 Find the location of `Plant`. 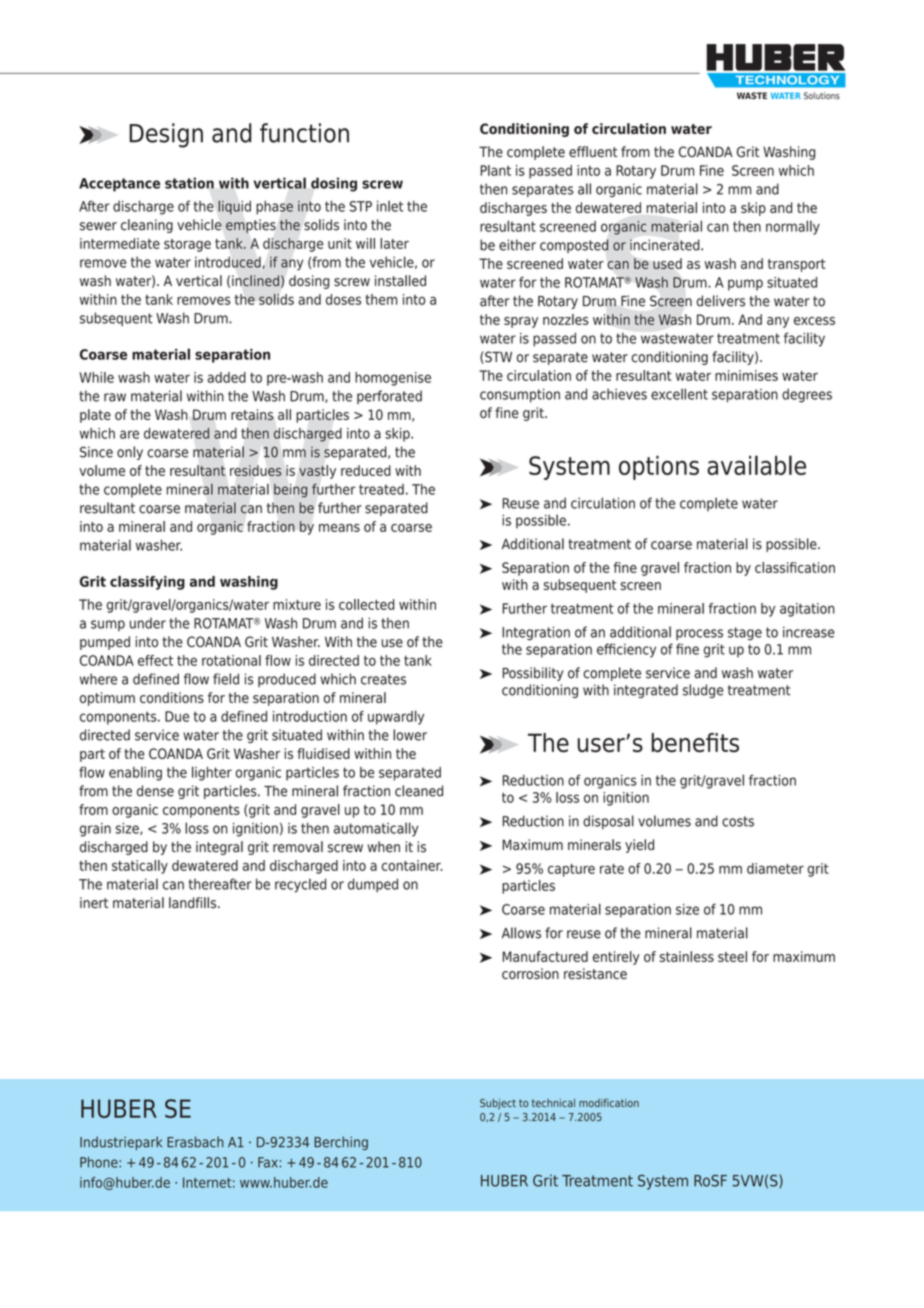

Plant is located at coordinates (496, 170).
